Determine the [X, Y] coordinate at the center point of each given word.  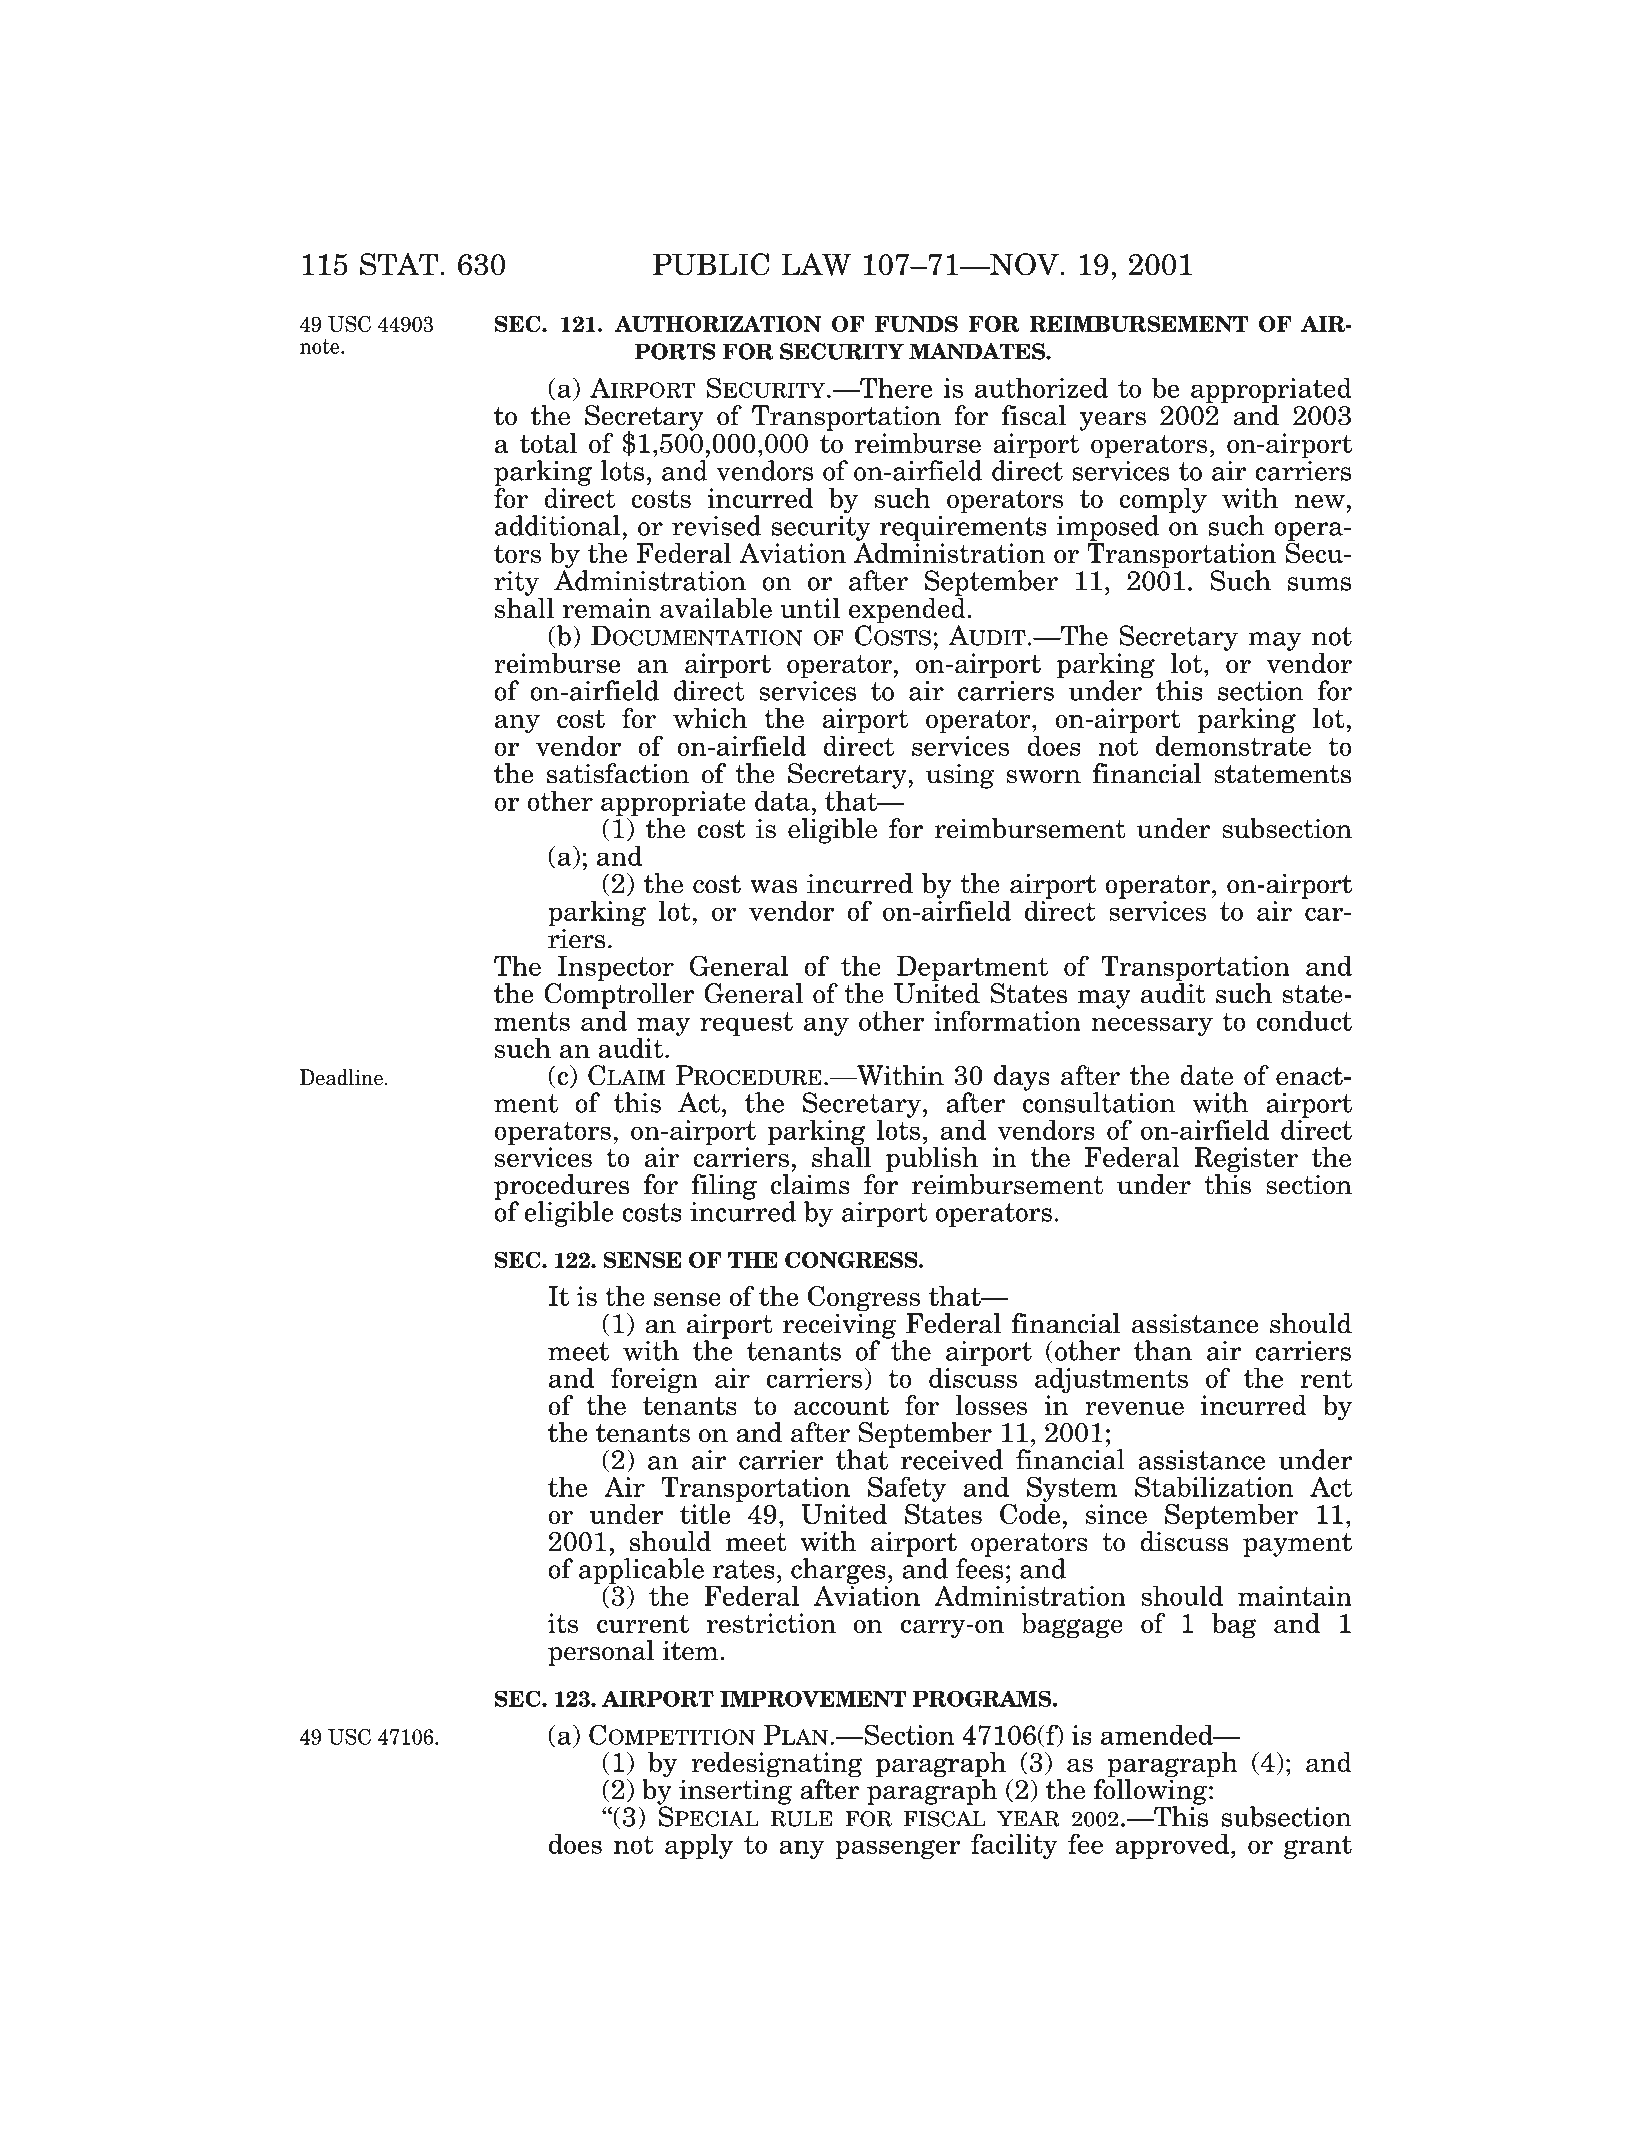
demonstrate [1233, 744]
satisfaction [618, 773]
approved [1172, 1846]
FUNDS [916, 324]
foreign [654, 1380]
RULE [802, 1819]
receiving [839, 1326]
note [321, 346]
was [773, 887]
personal [601, 1653]
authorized [1041, 387]
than [1163, 1350]
